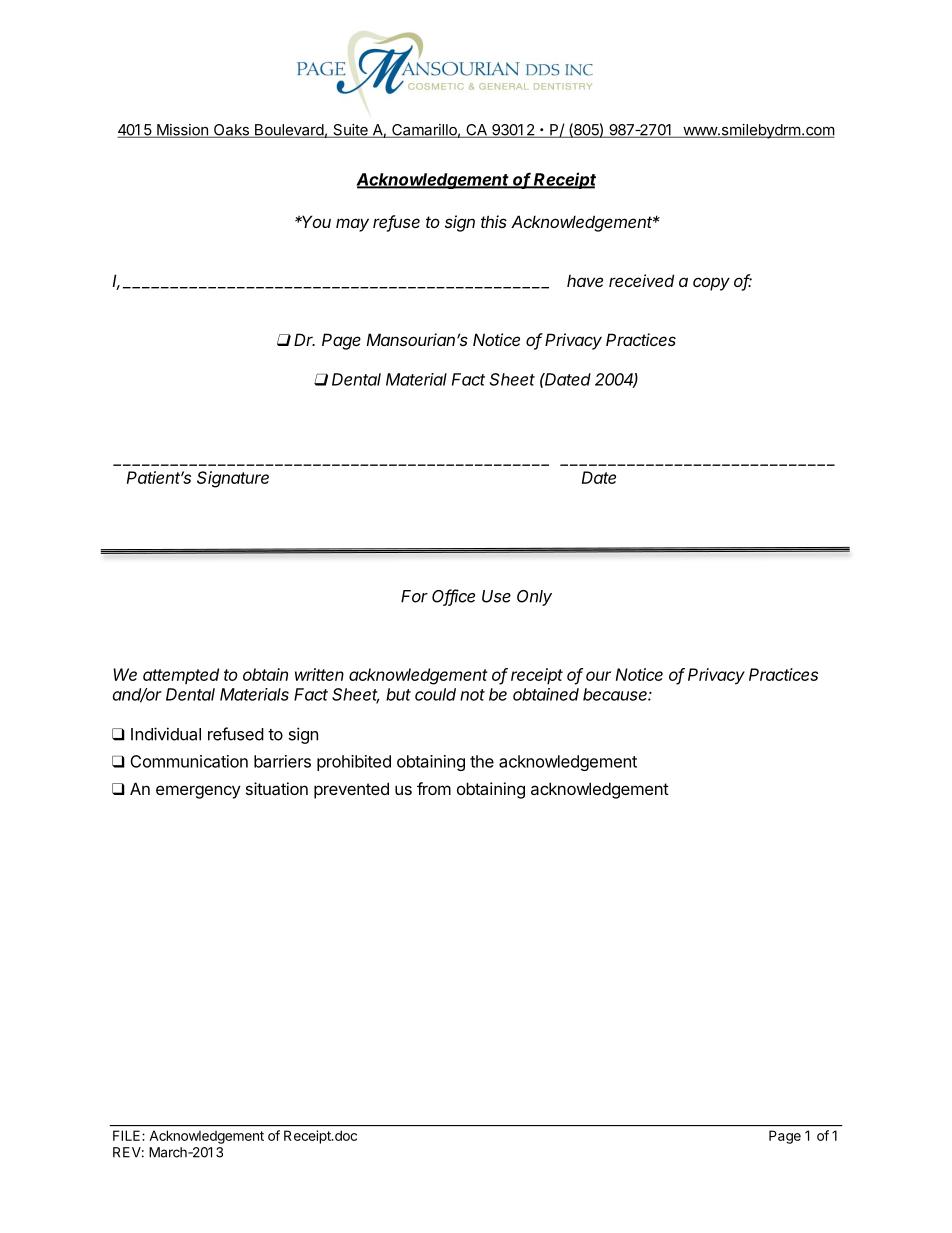 Image resolution: width=952 pixels, height=1233 pixels. What do you see at coordinates (434, 788) in the page?
I see `from` at bounding box center [434, 788].
